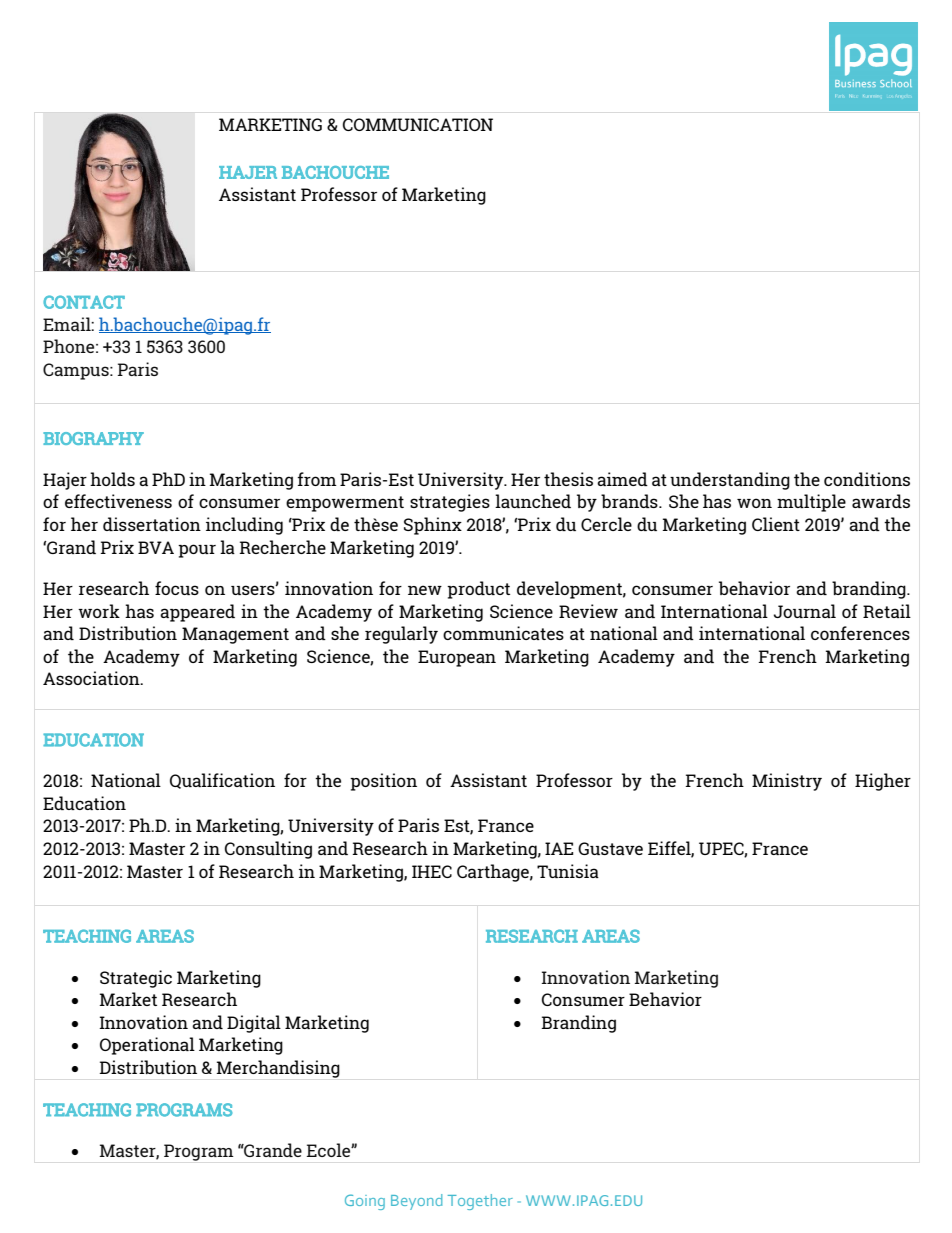  I want to click on Client, so click(776, 524).
